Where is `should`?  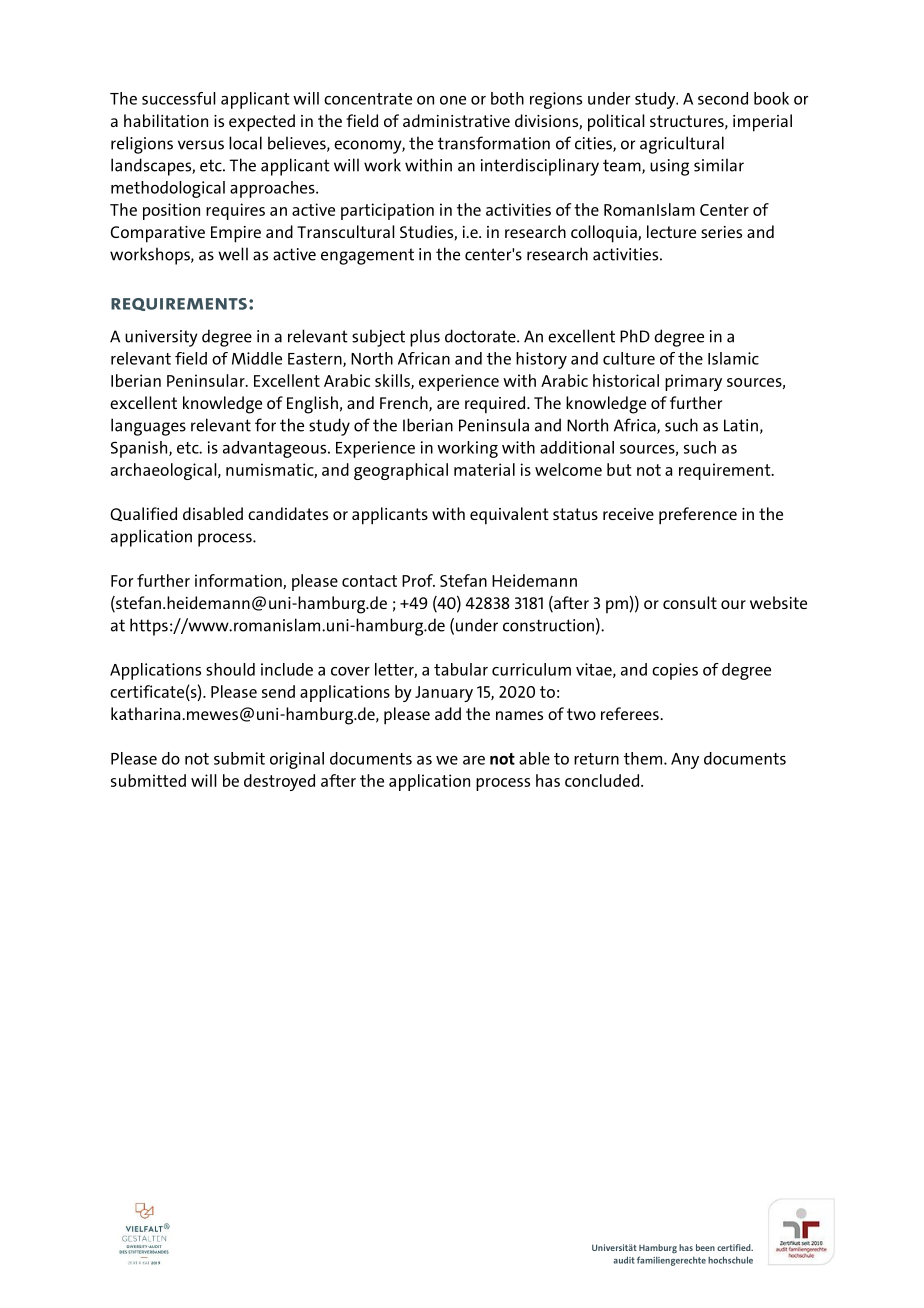
should is located at coordinates (230, 669).
